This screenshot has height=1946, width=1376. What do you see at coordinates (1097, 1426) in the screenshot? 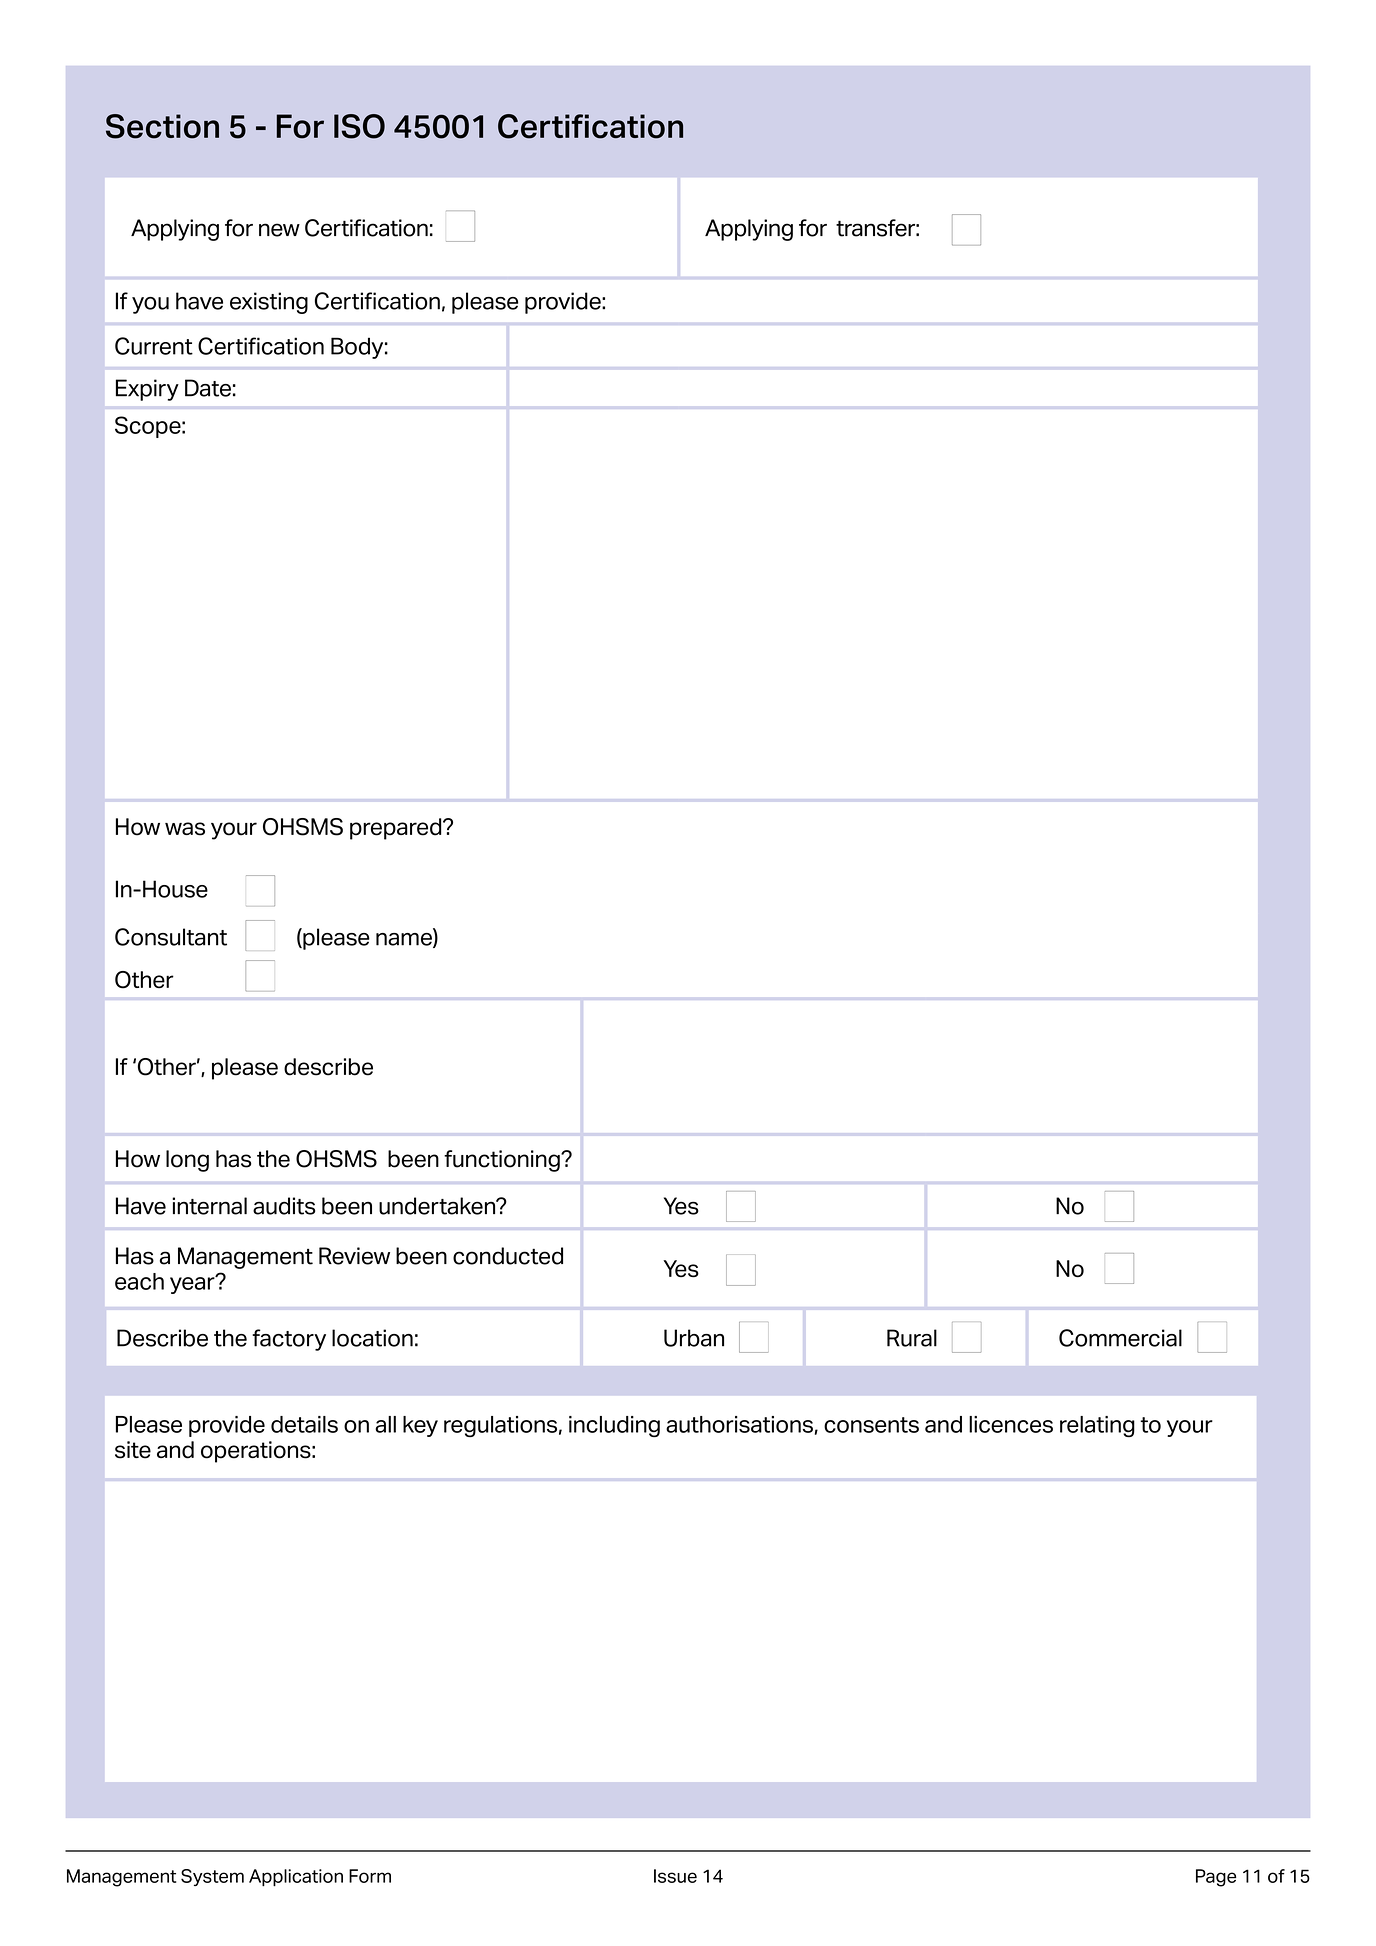
I see `relating` at bounding box center [1097, 1426].
